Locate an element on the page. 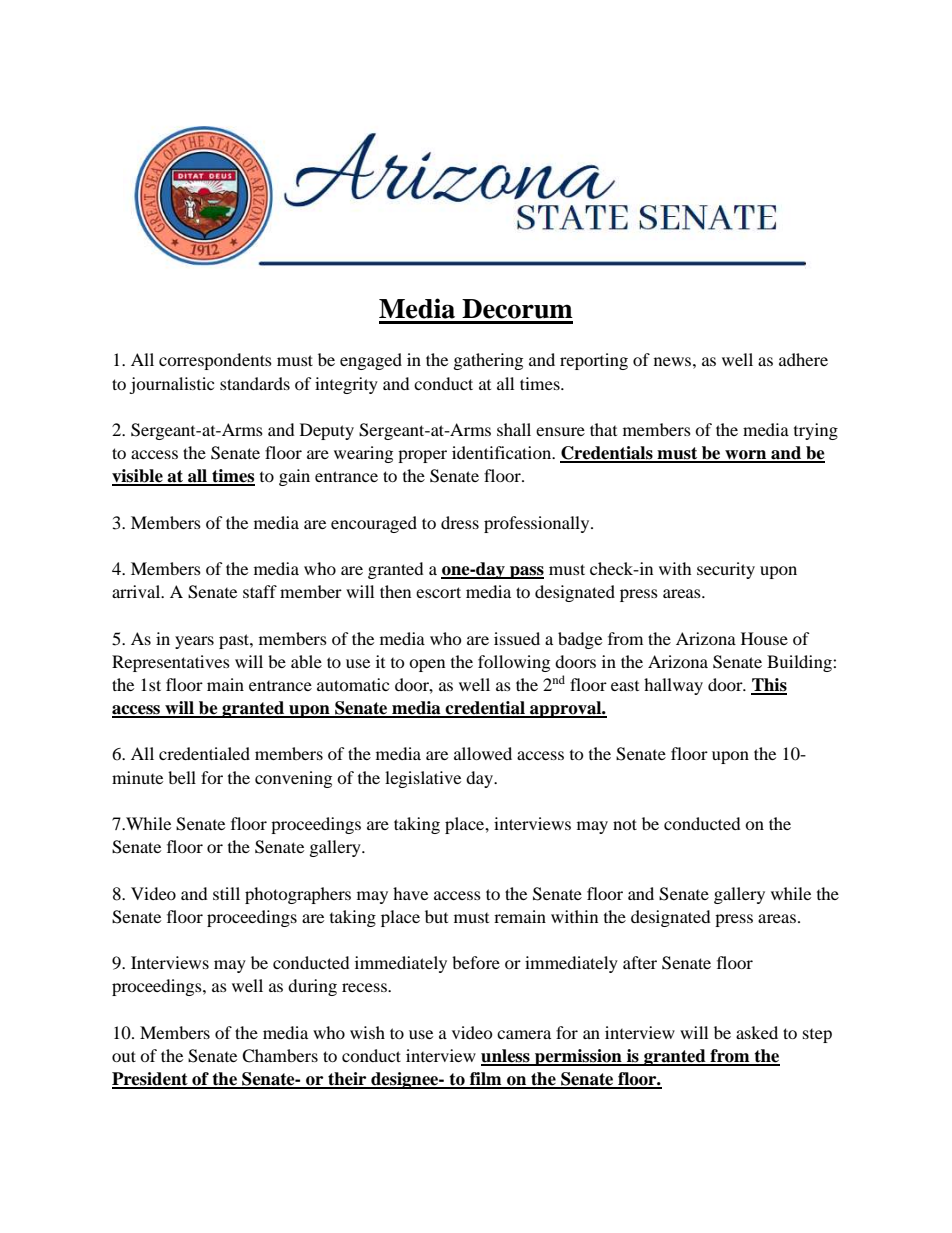  adhere is located at coordinates (803, 359).
